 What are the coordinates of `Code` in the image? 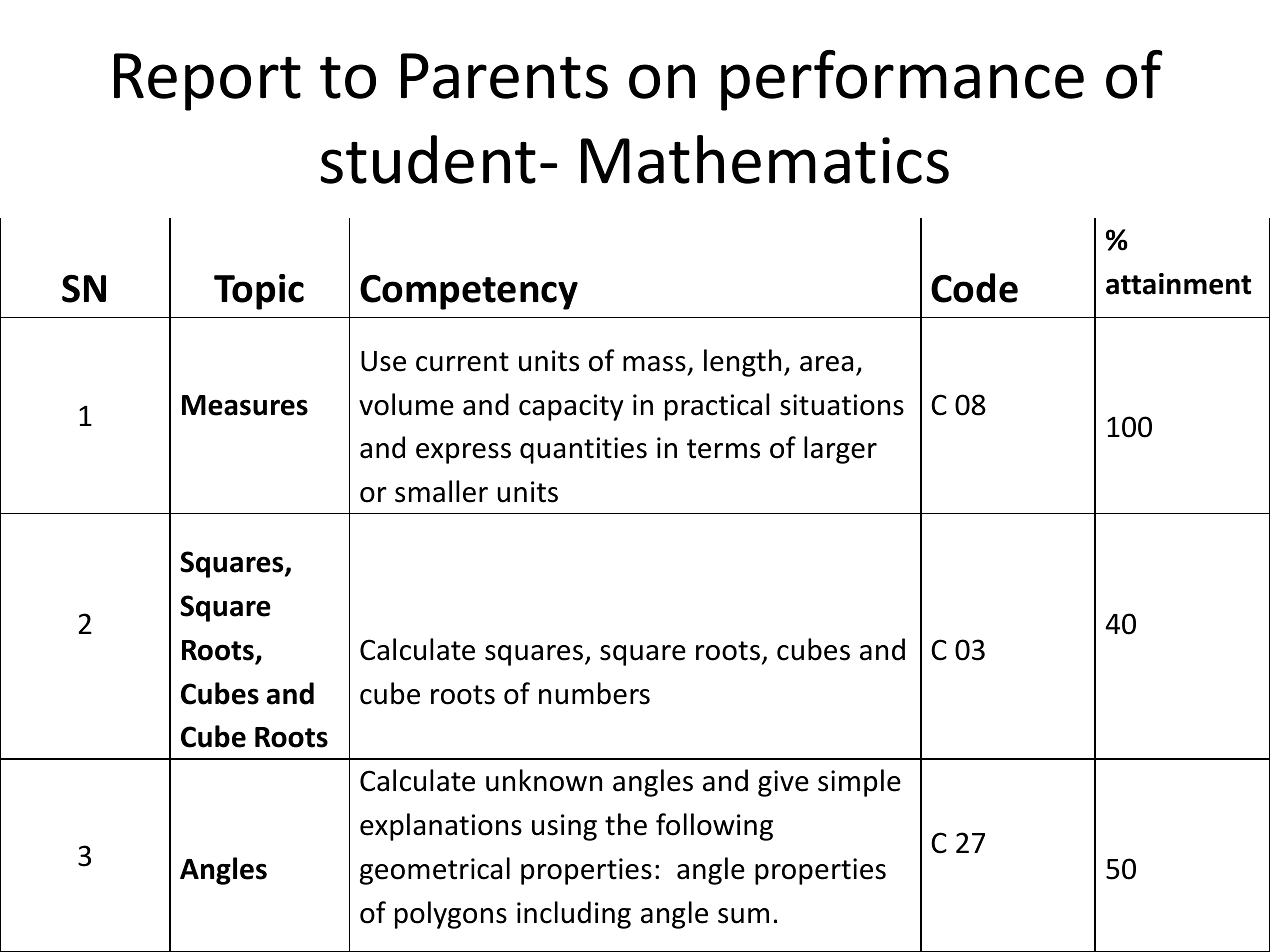 It's located at (974, 288).
